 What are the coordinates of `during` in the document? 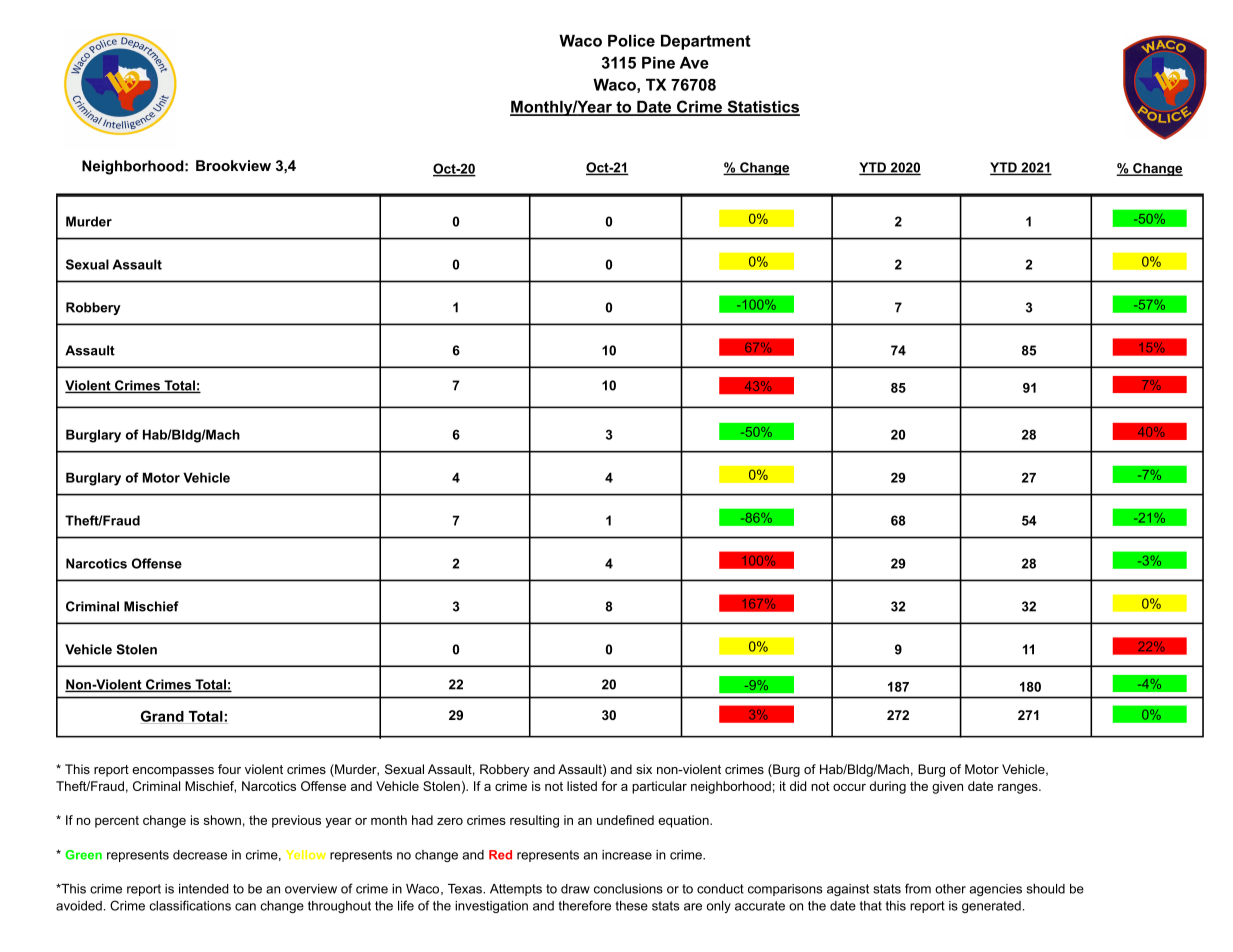 It's located at (888, 787).
